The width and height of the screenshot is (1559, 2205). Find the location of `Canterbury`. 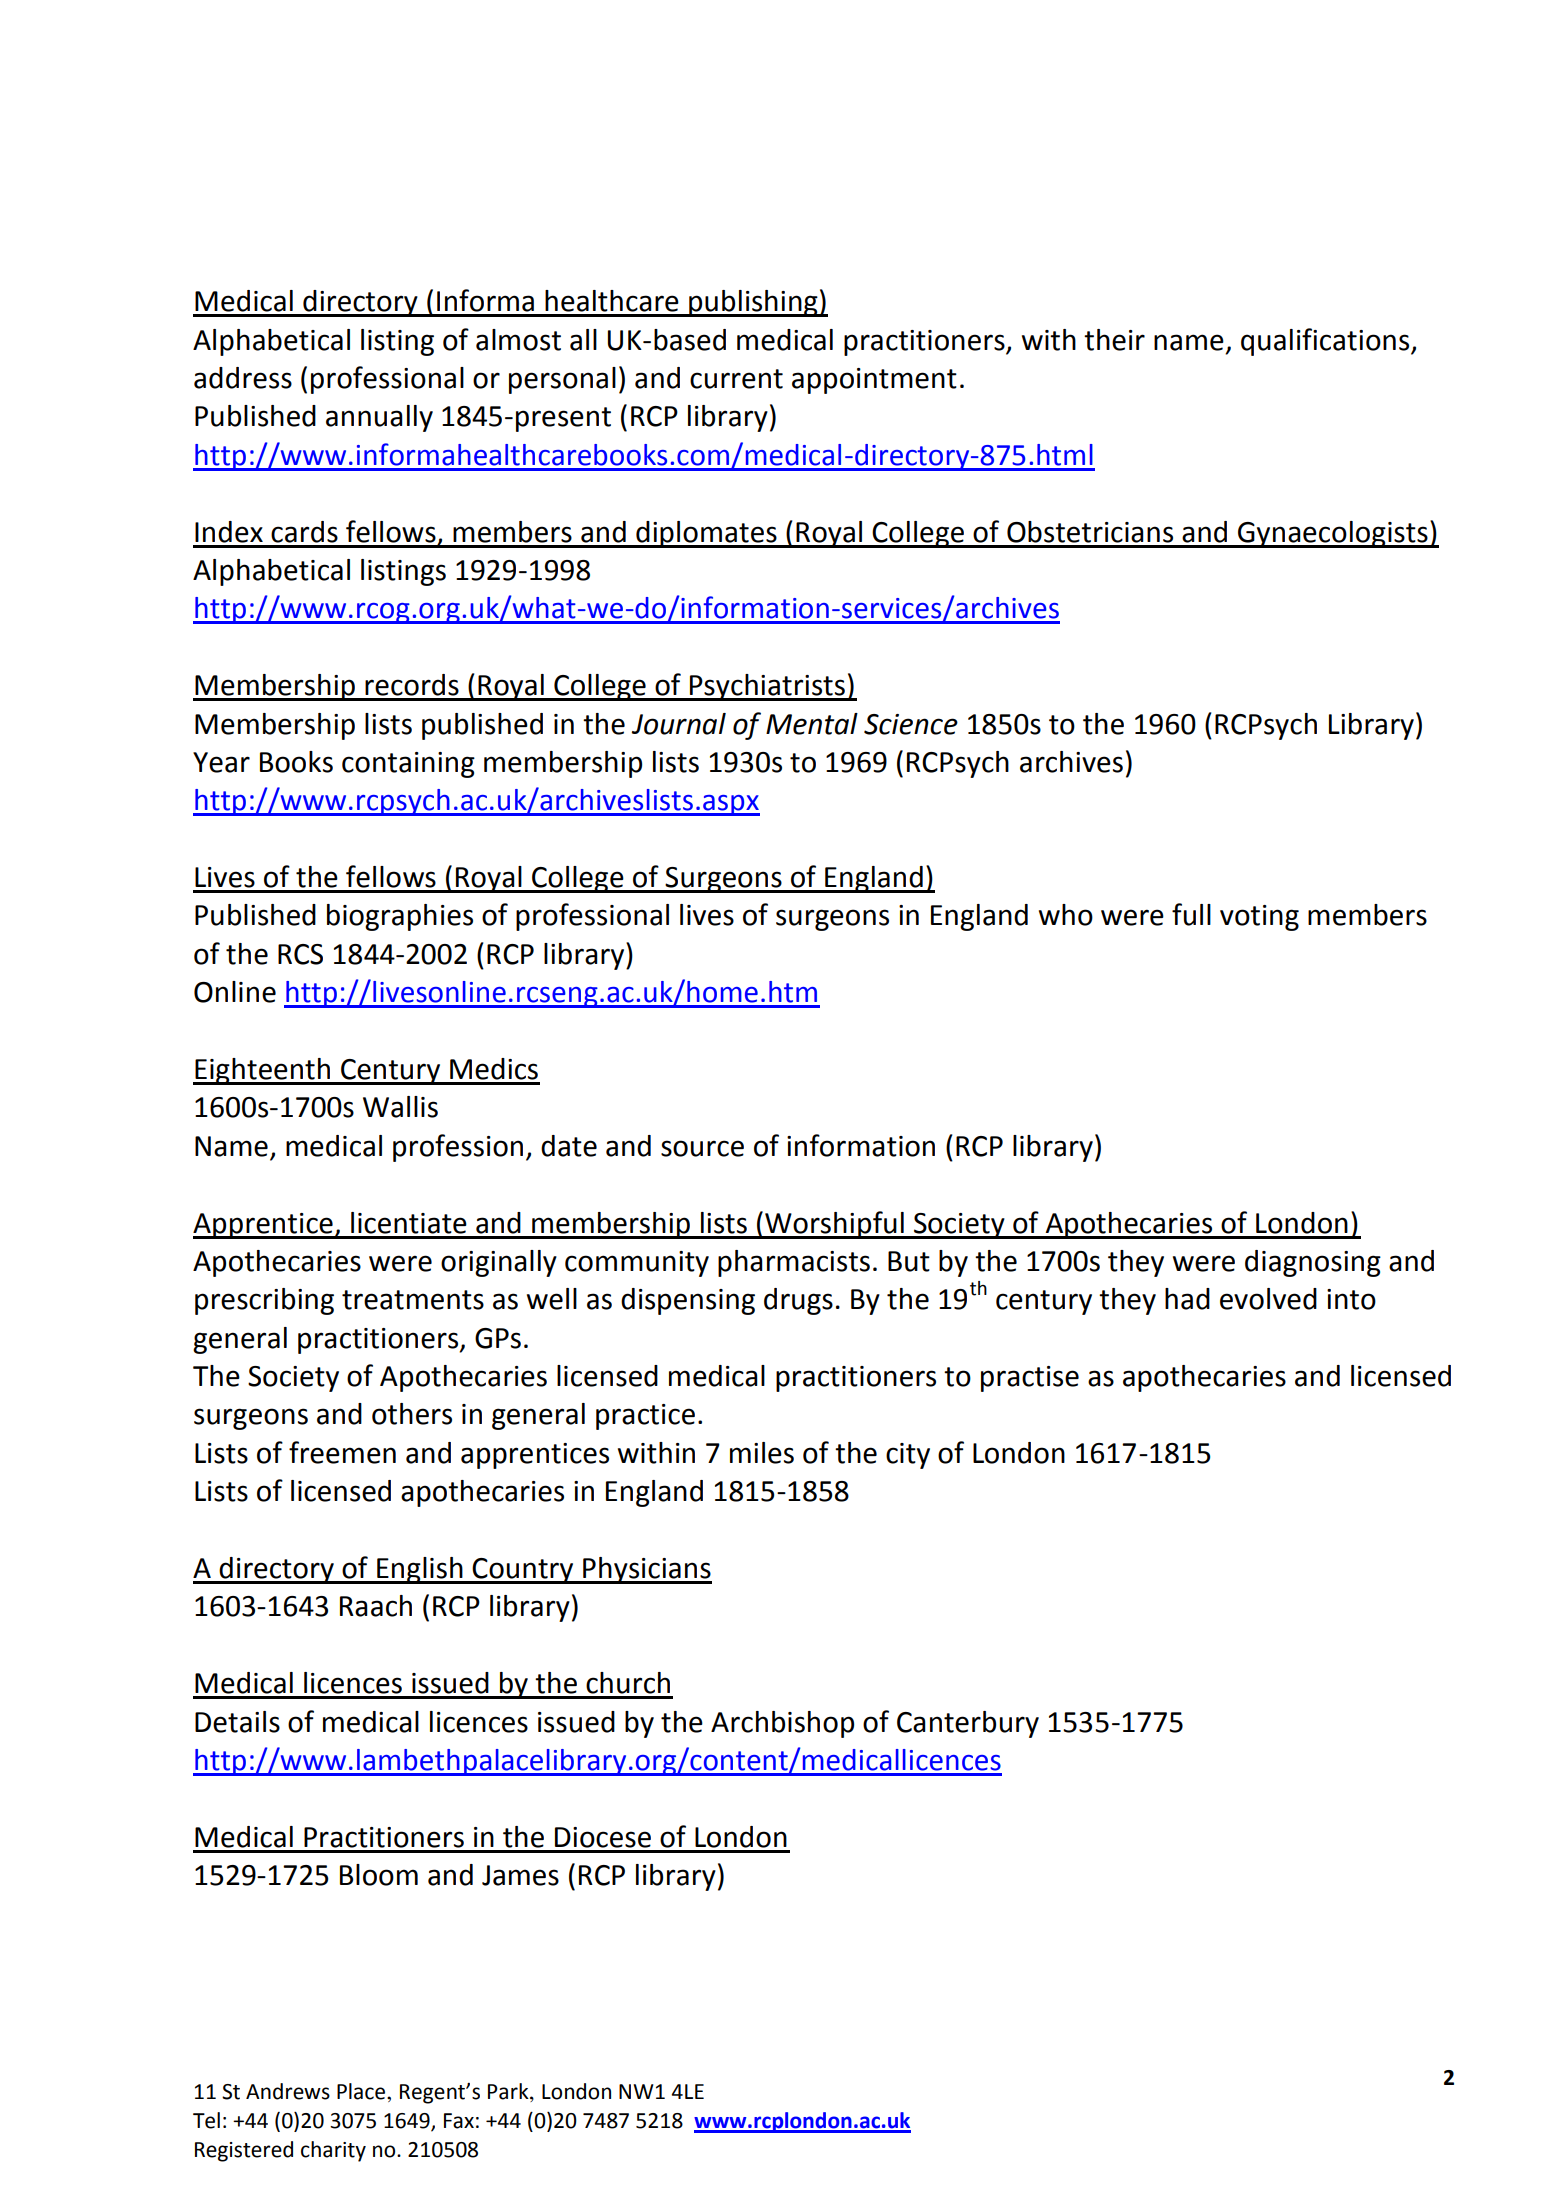

Canterbury is located at coordinates (968, 1724).
